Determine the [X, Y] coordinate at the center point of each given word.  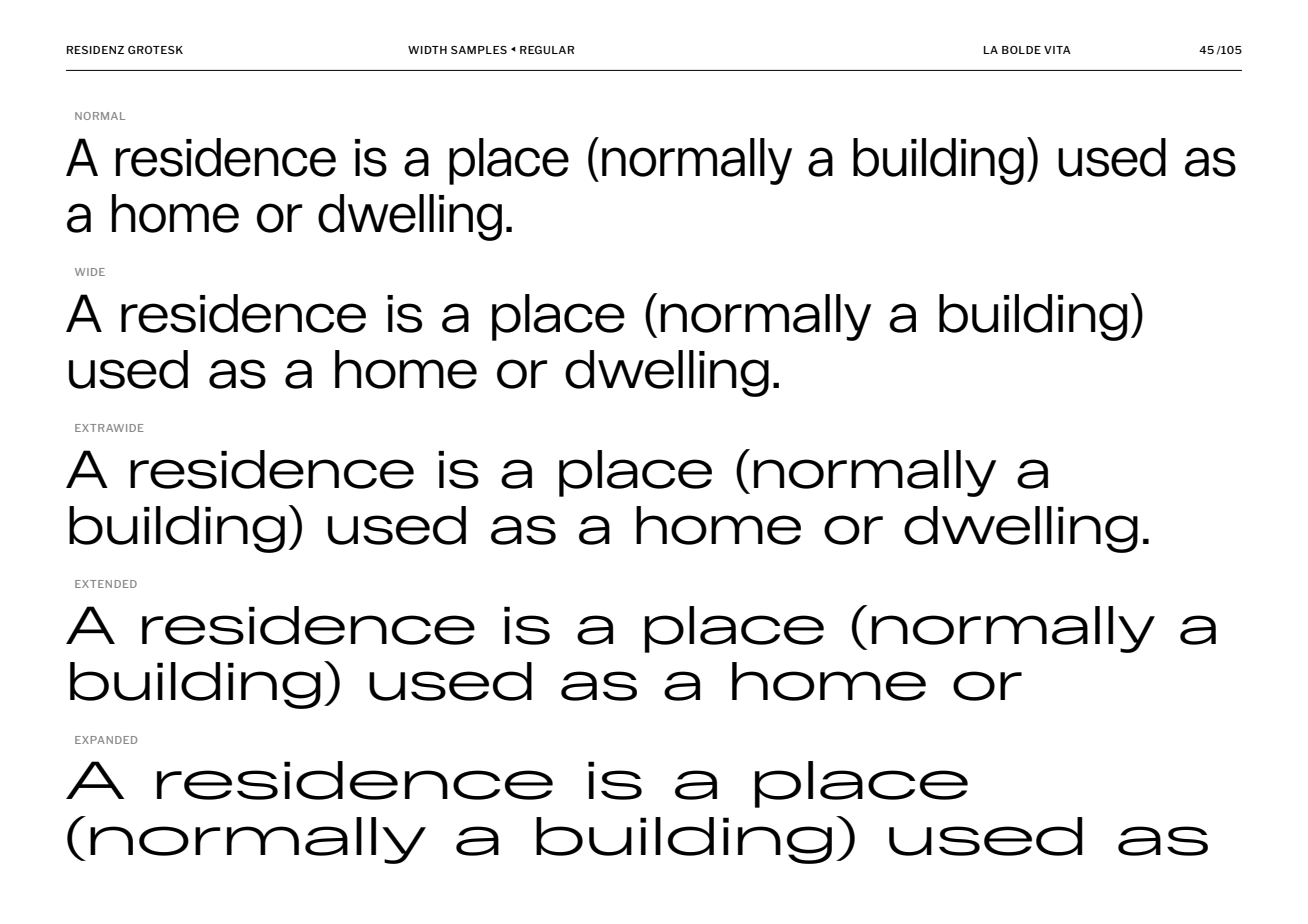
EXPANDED [106, 740]
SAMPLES [479, 50]
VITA [1057, 50]
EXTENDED [106, 584]
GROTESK [155, 50]
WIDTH [427, 50]
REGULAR [547, 50]
